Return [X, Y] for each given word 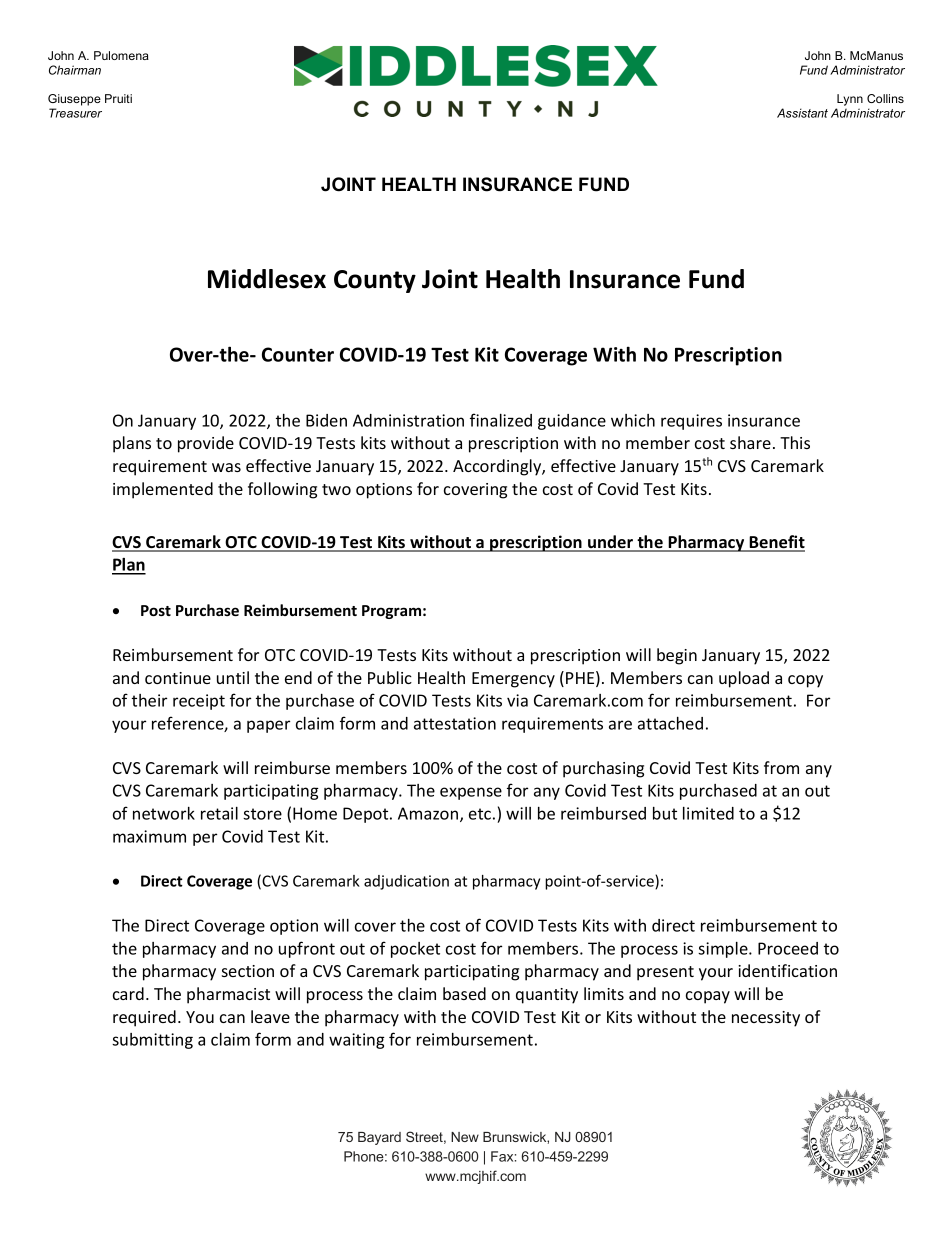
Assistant [802, 113]
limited [708, 813]
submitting [152, 1041]
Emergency [513, 680]
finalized [501, 420]
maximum [149, 836]
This [795, 442]
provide [206, 444]
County [375, 281]
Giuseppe [74, 100]
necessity [766, 1019]
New [465, 1137]
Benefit [776, 543]
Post [156, 610]
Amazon [429, 814]
